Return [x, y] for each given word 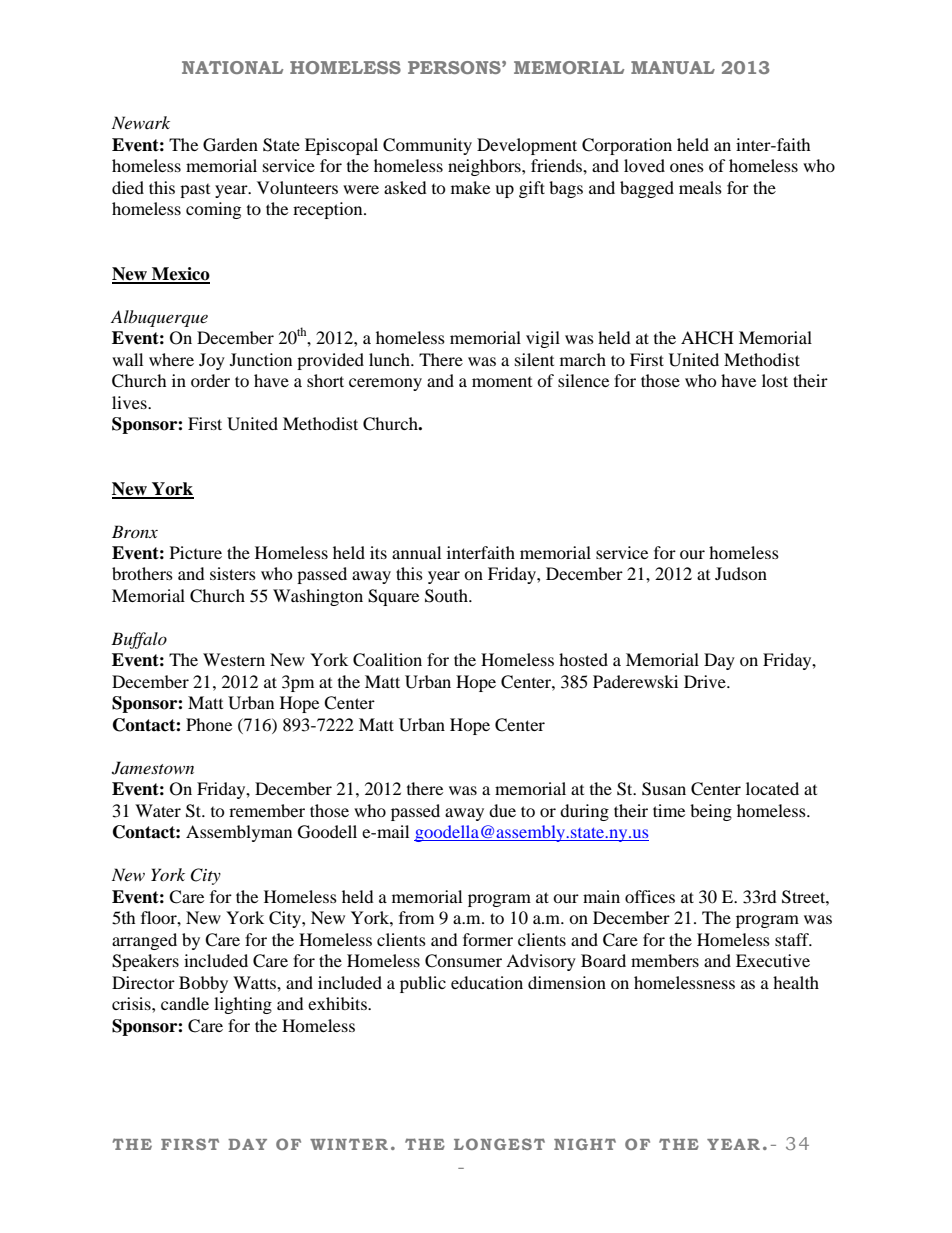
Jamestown [153, 768]
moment [502, 382]
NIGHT [585, 1144]
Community [427, 146]
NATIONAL [232, 67]
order [210, 380]
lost [775, 380]
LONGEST [499, 1144]
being [711, 812]
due [502, 810]
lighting [243, 1005]
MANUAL [673, 67]
